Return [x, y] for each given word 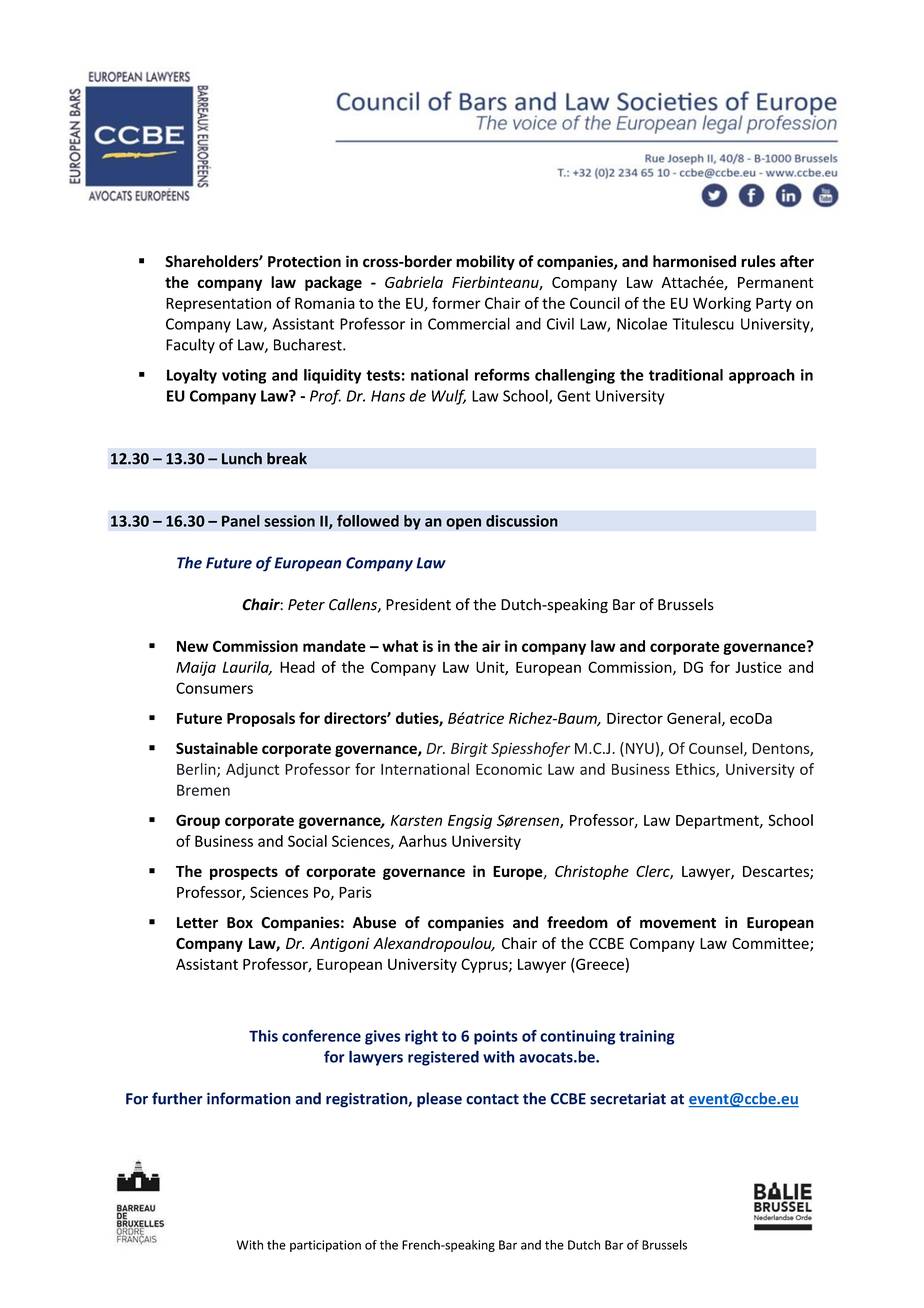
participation [325, 1246]
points [496, 1037]
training [647, 1037]
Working [722, 304]
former [456, 303]
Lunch [242, 458]
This [263, 1036]
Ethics [696, 770]
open [463, 524]
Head [297, 667]
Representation [218, 304]
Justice [758, 667]
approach [762, 376]
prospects [244, 873]
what [400, 646]
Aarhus [423, 841]
